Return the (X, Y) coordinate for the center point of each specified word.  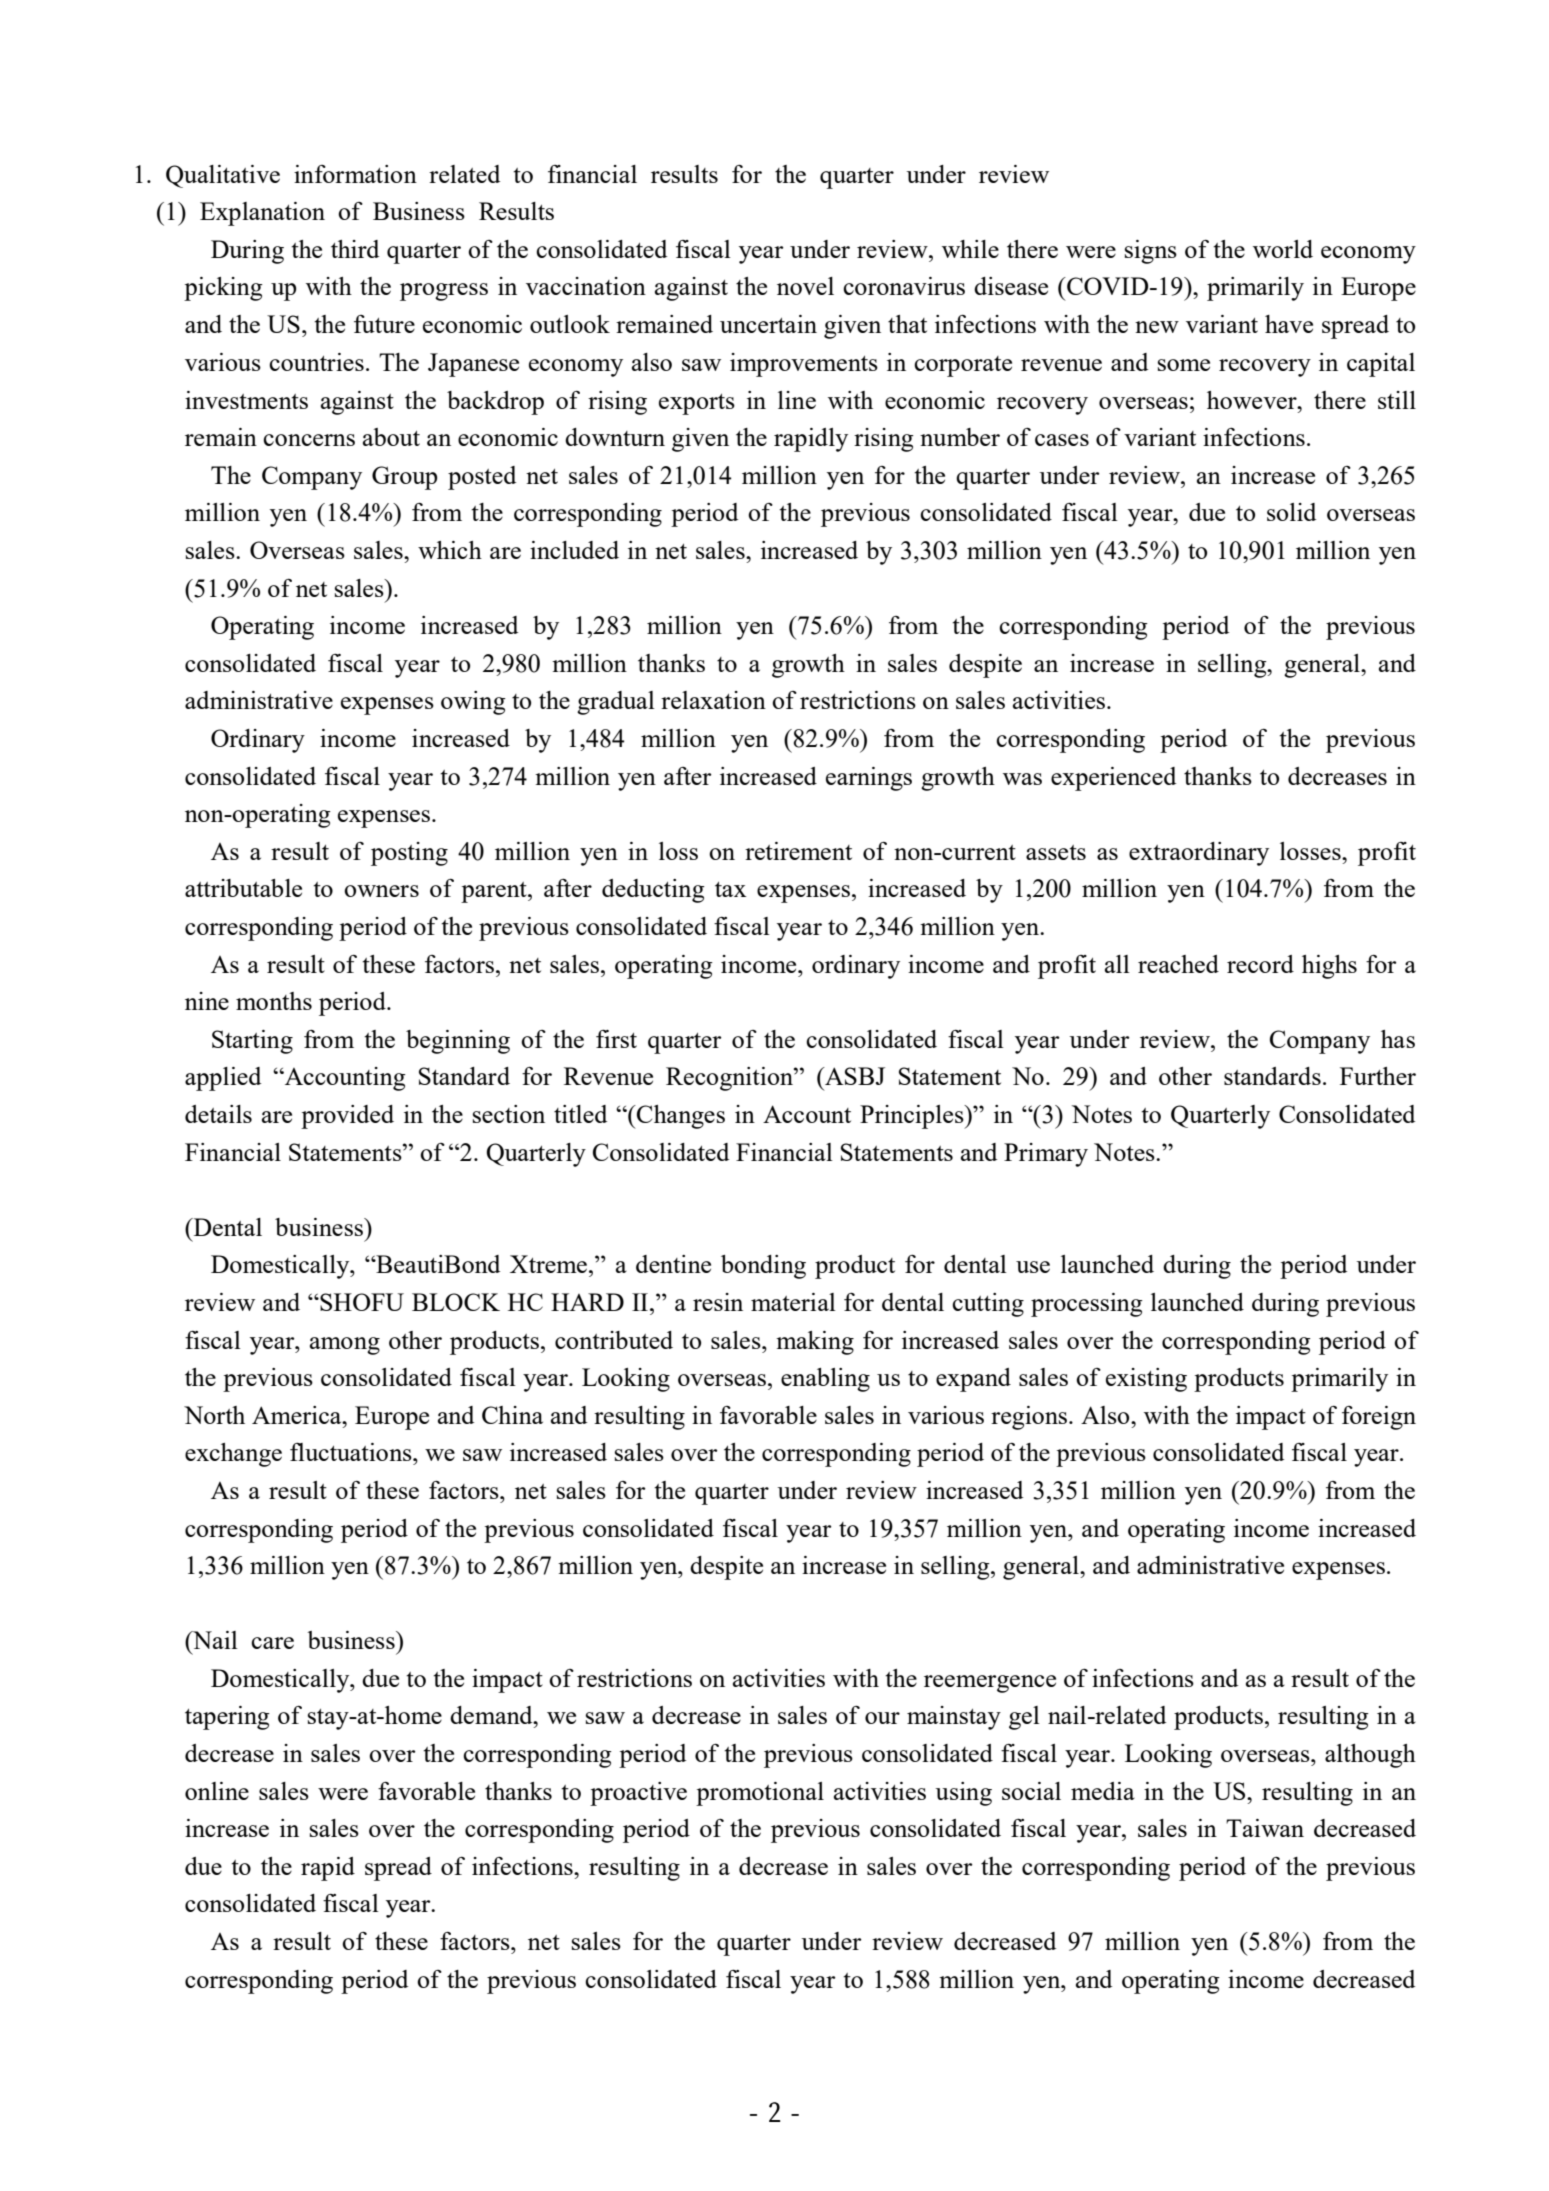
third (355, 249)
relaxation (713, 700)
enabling (825, 1380)
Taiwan (1265, 1828)
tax (731, 889)
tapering (227, 1718)
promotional (760, 1794)
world (1283, 249)
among (345, 1346)
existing (1146, 1380)
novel (805, 286)
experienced (1113, 779)
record (1260, 964)
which (450, 550)
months (274, 1001)
